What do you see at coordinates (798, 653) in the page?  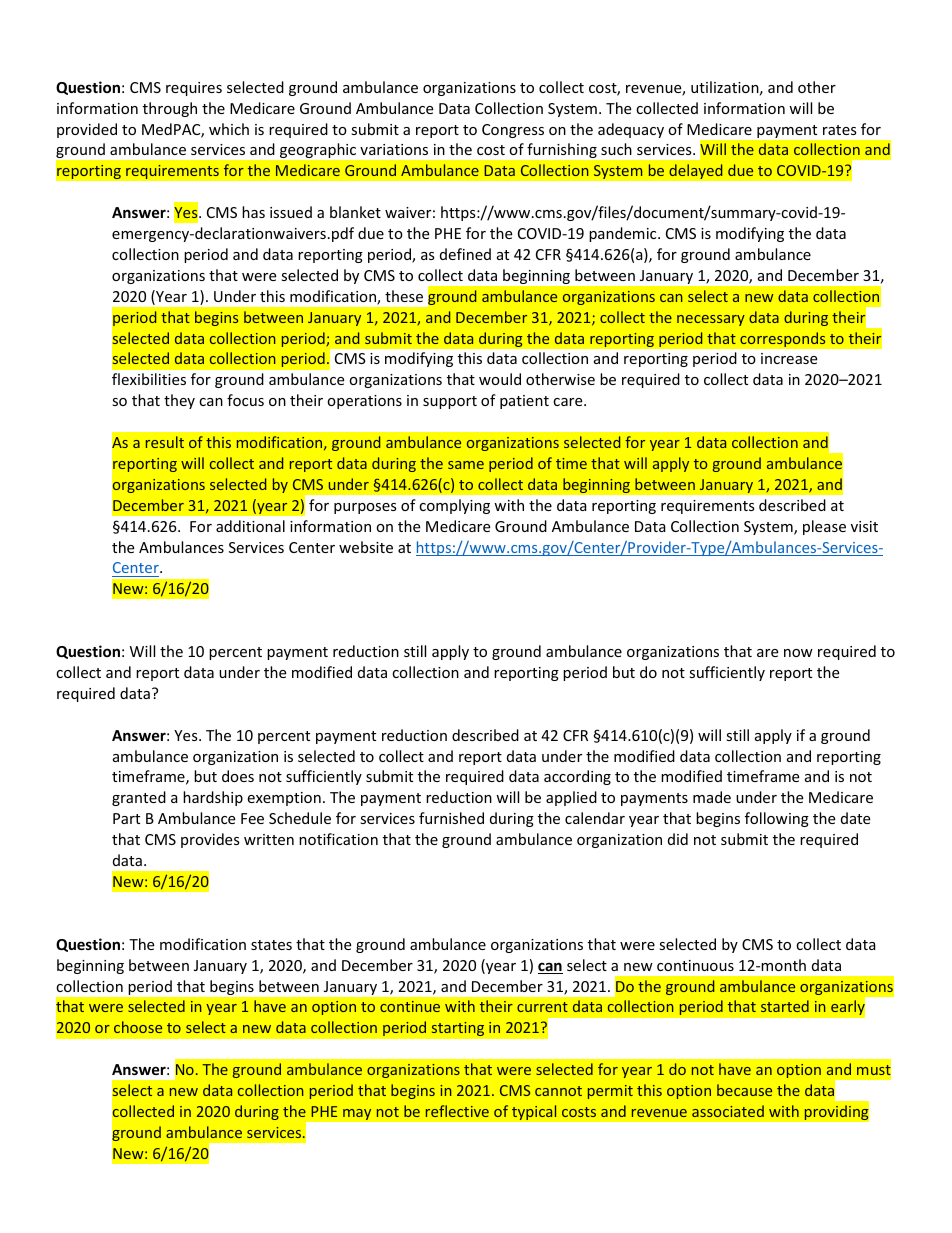 I see `now` at bounding box center [798, 653].
